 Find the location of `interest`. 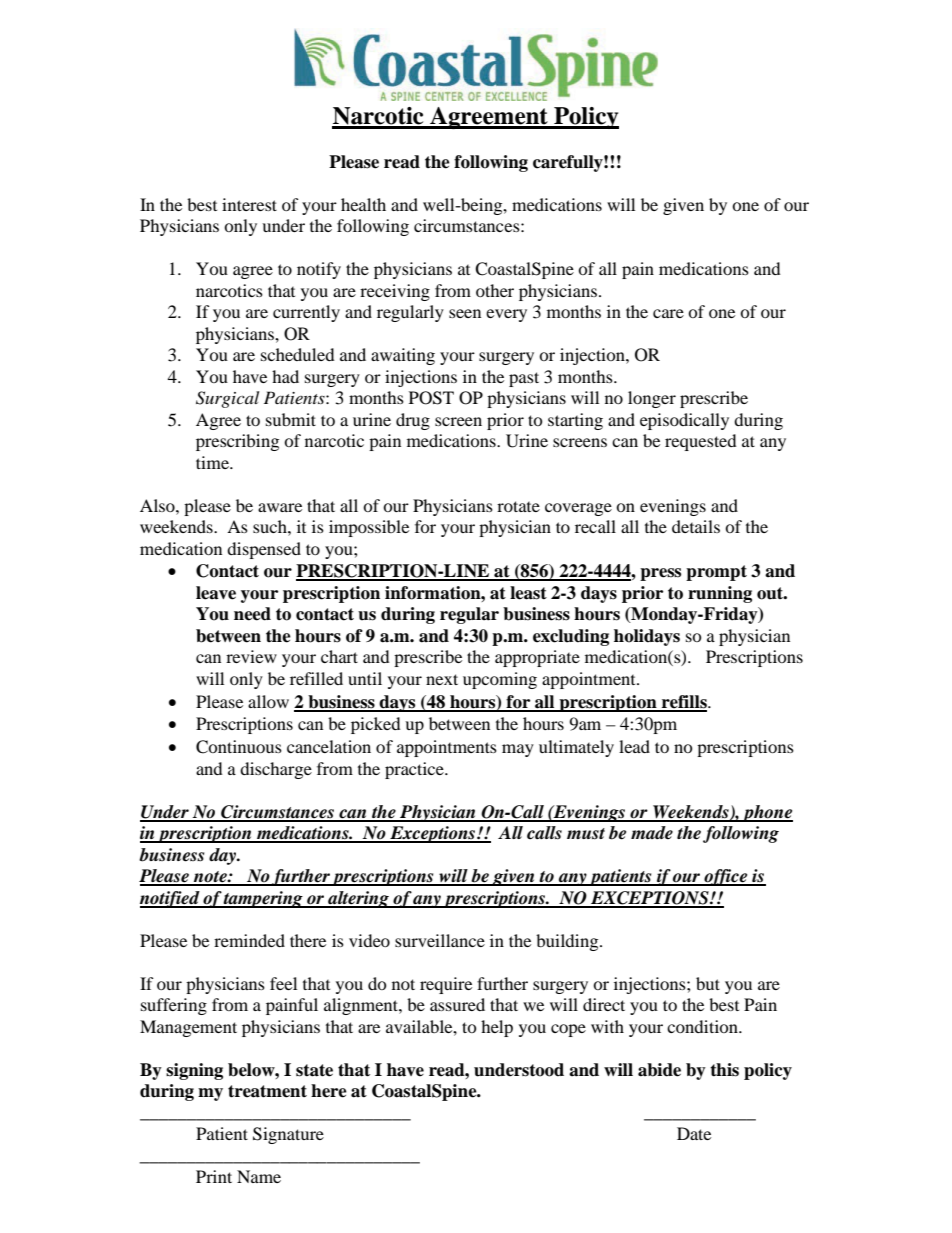

interest is located at coordinates (249, 204).
